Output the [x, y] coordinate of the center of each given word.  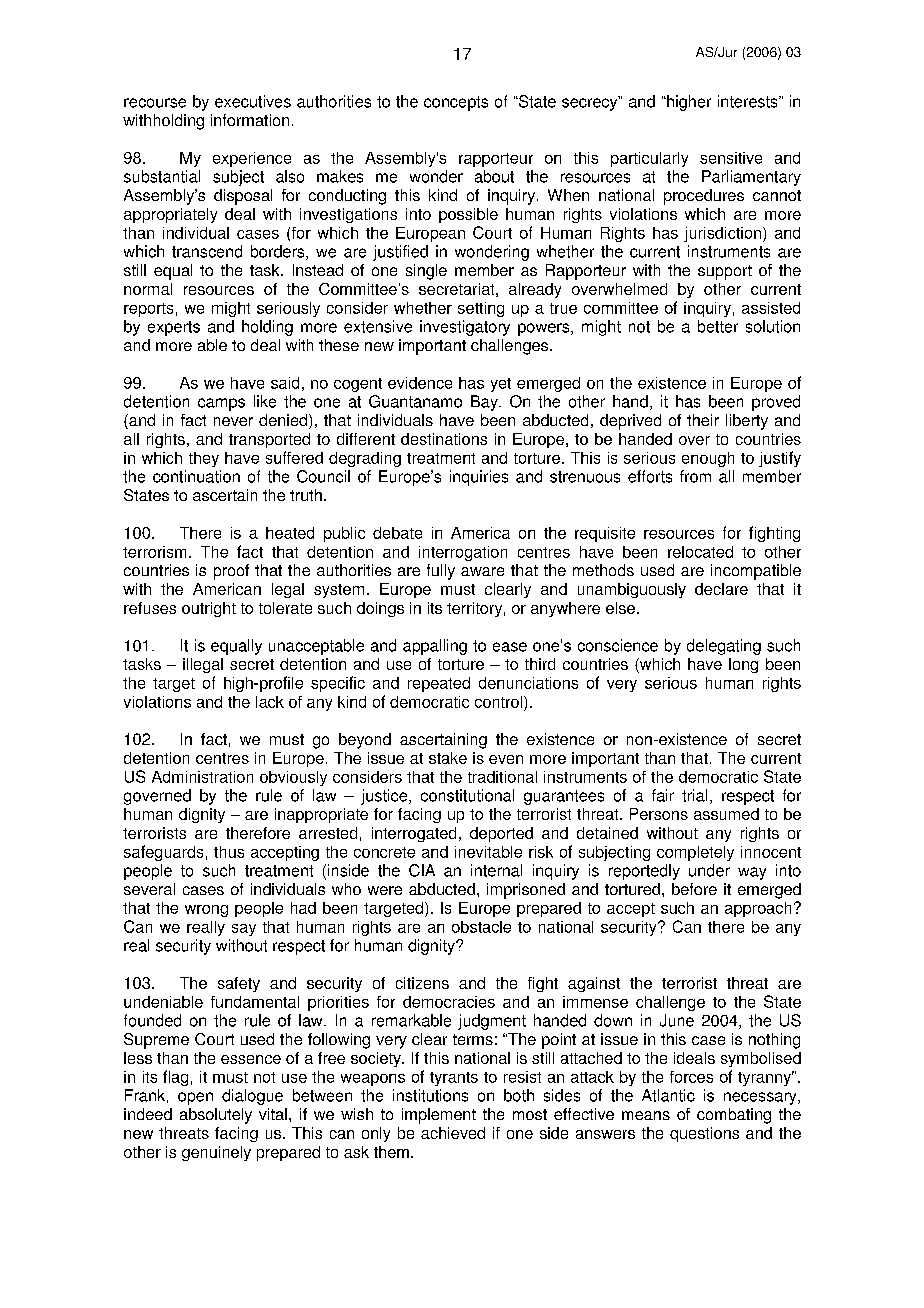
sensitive [731, 158]
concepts [456, 103]
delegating [724, 647]
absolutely [216, 1116]
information [250, 120]
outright [209, 609]
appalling [435, 647]
